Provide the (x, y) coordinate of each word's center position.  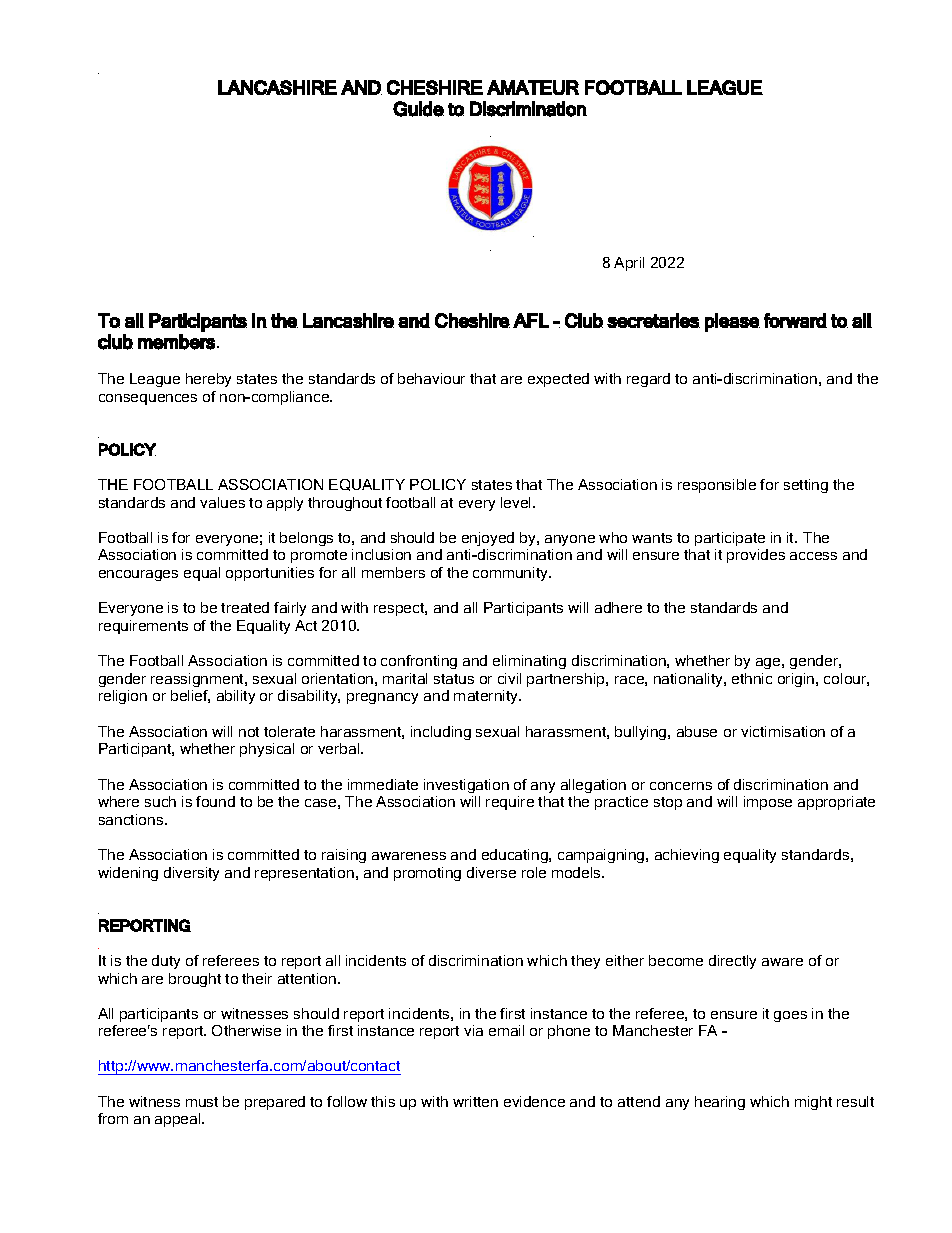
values (222, 502)
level (517, 502)
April (629, 264)
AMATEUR (533, 87)
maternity (487, 697)
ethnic (752, 678)
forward (795, 320)
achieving (687, 856)
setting (806, 486)
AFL (531, 320)
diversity (191, 874)
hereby (208, 380)
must (202, 1102)
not (249, 732)
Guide (418, 109)
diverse (491, 872)
